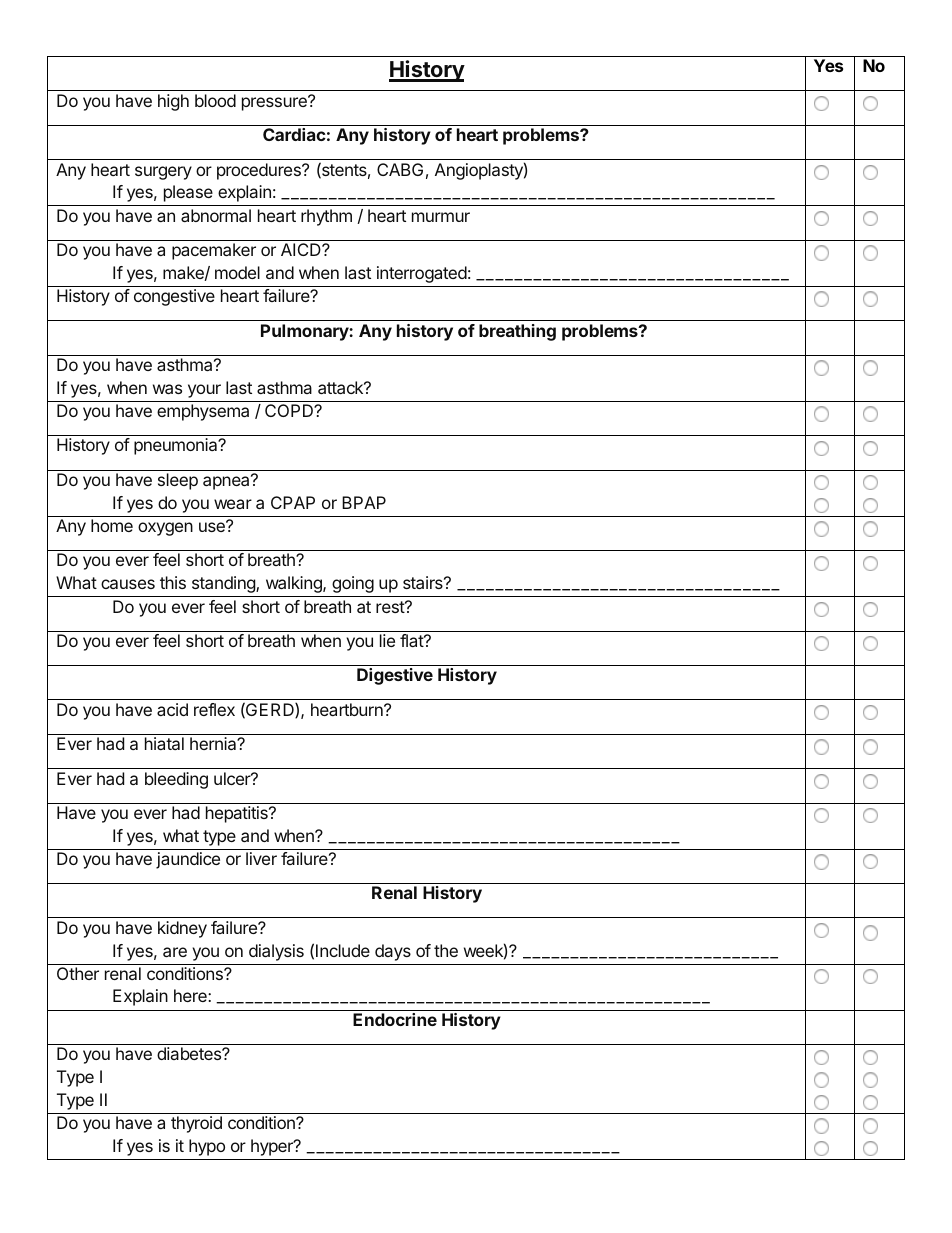  What do you see at coordinates (275, 103) in the page?
I see `pressure` at bounding box center [275, 103].
